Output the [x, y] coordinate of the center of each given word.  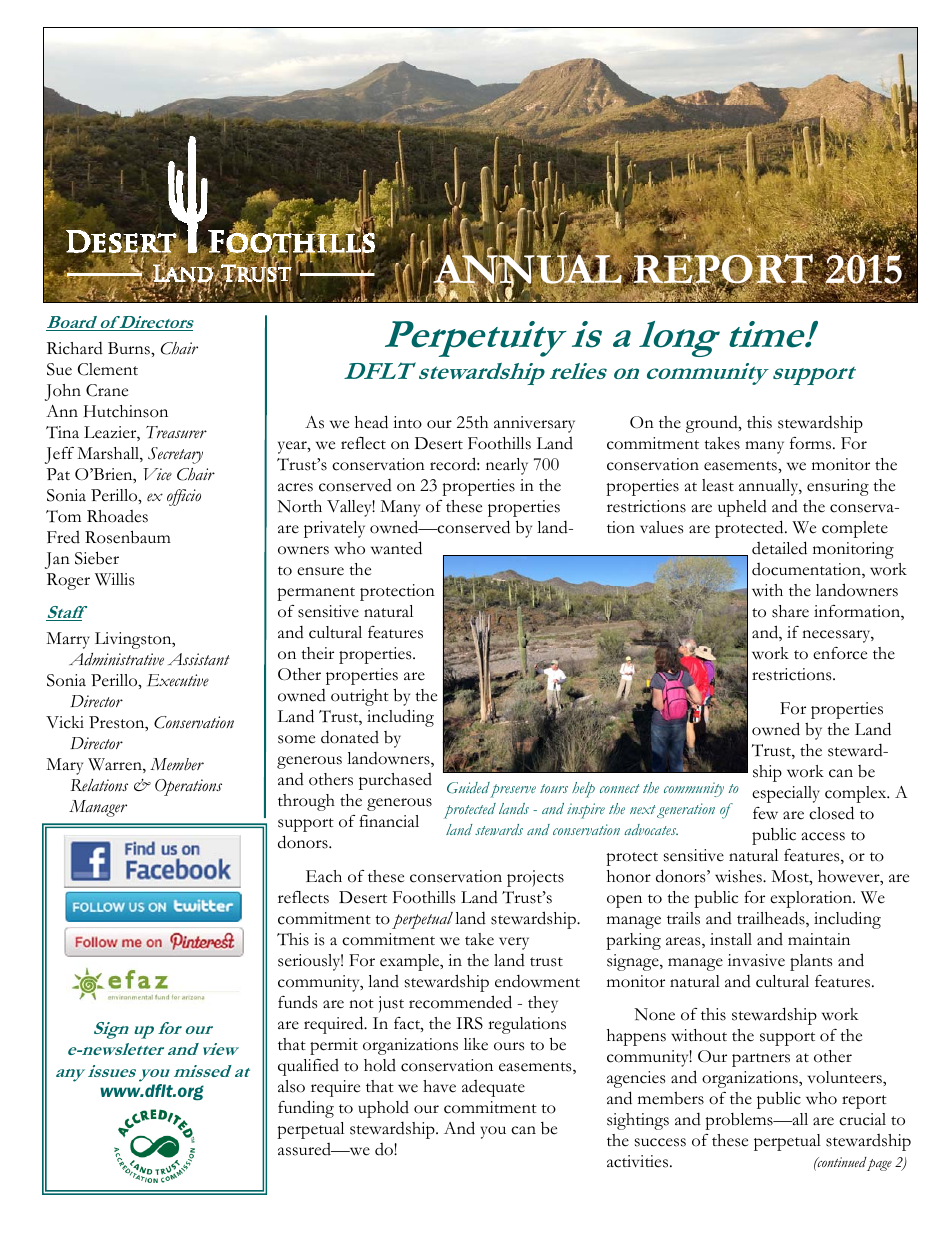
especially [786, 794]
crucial [862, 1119]
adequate [493, 1088]
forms [812, 443]
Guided [468, 788]
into [407, 422]
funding [306, 1109]
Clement [108, 369]
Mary [64, 766]
